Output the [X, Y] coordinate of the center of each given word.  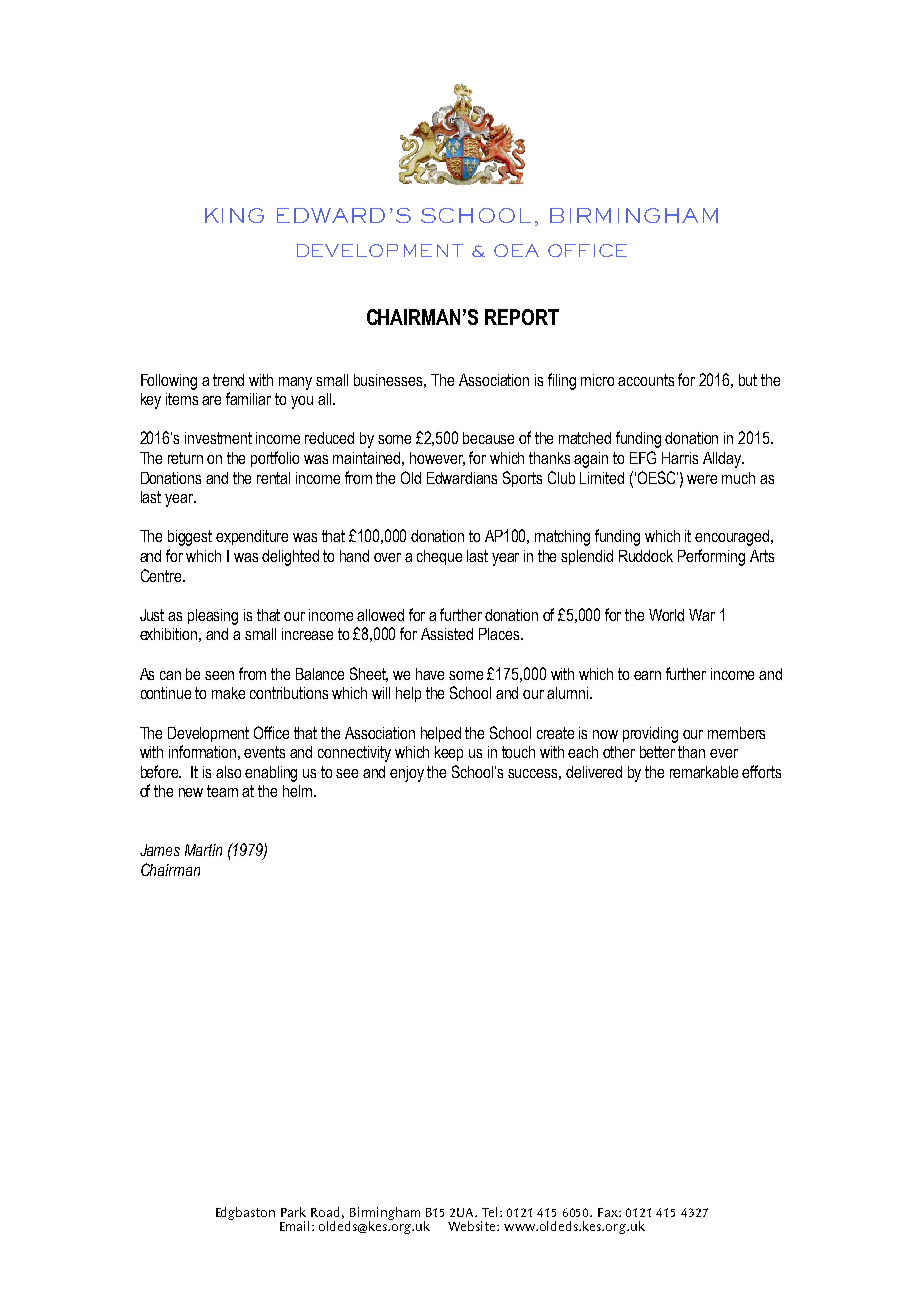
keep [449, 753]
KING [234, 215]
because [488, 438]
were [702, 479]
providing [650, 735]
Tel [491, 1212]
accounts [646, 380]
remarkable [704, 772]
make [228, 693]
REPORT [522, 317]
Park [293, 1212]
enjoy [407, 774]
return [185, 458]
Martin [203, 850]
